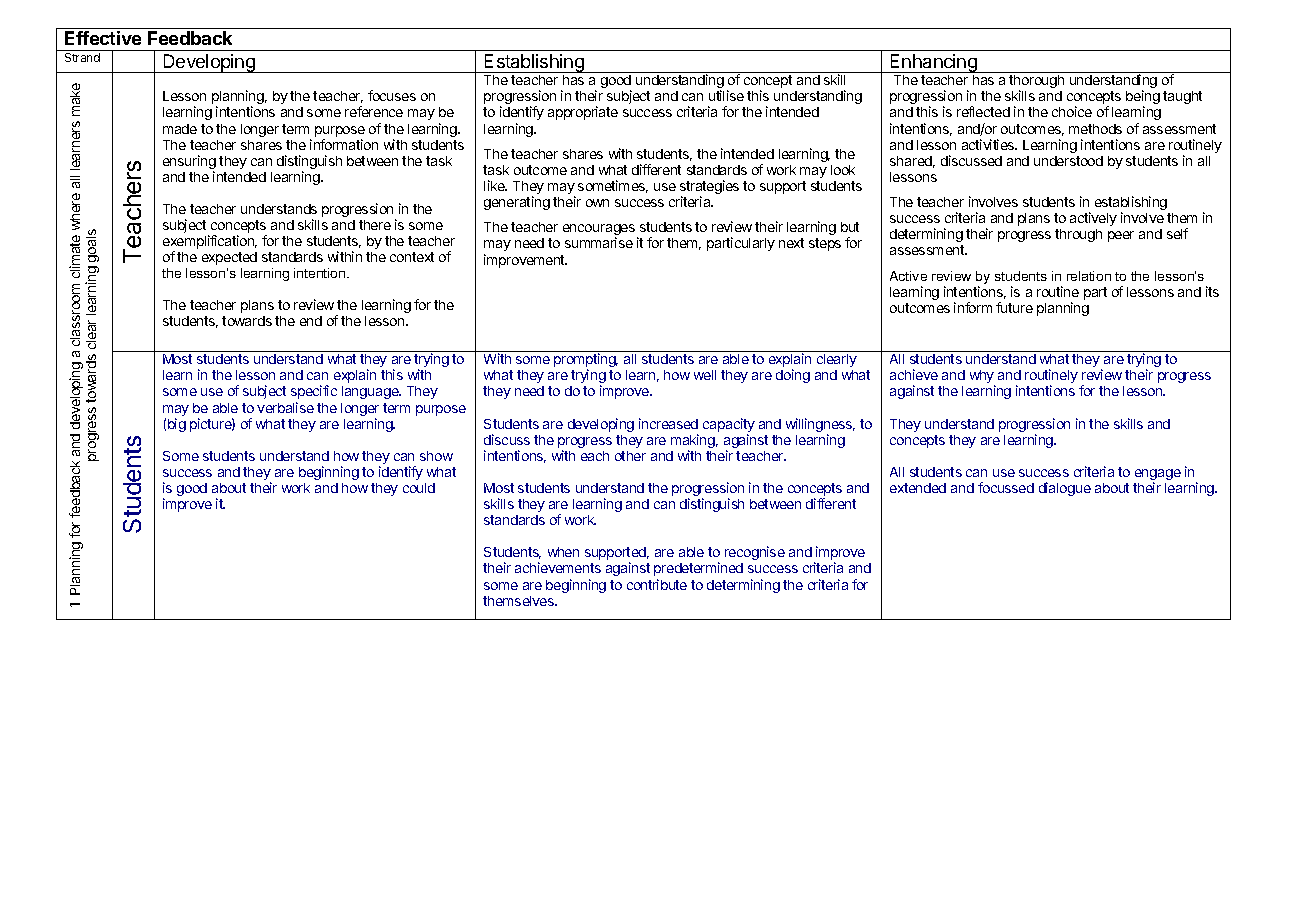 The image size is (1308, 924). Describe the element at coordinates (563, 552) in the screenshot. I see `when` at that location.
